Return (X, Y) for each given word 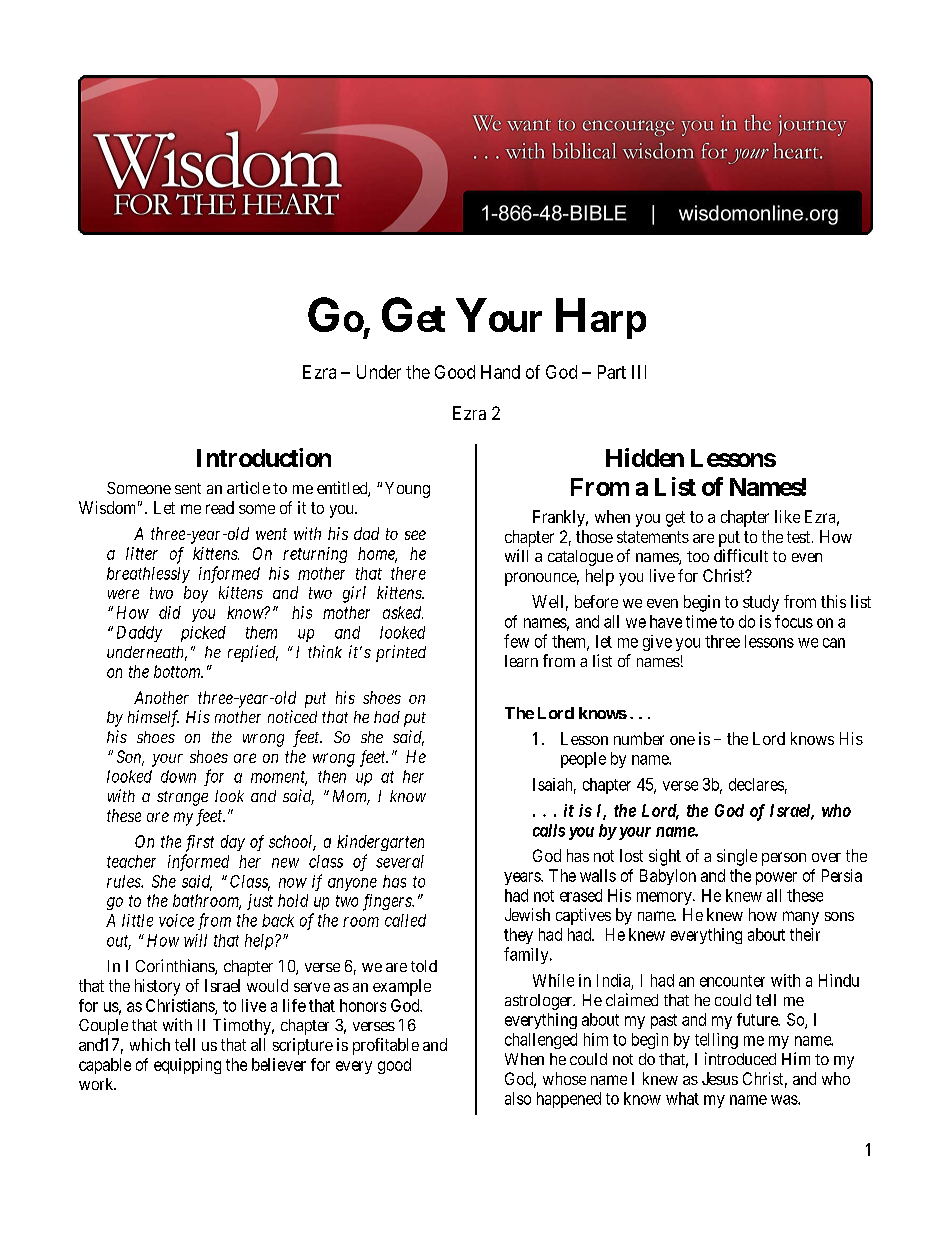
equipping (187, 1066)
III (639, 372)
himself (153, 718)
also (518, 1098)
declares (756, 784)
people (583, 760)
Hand (500, 372)
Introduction (264, 457)
